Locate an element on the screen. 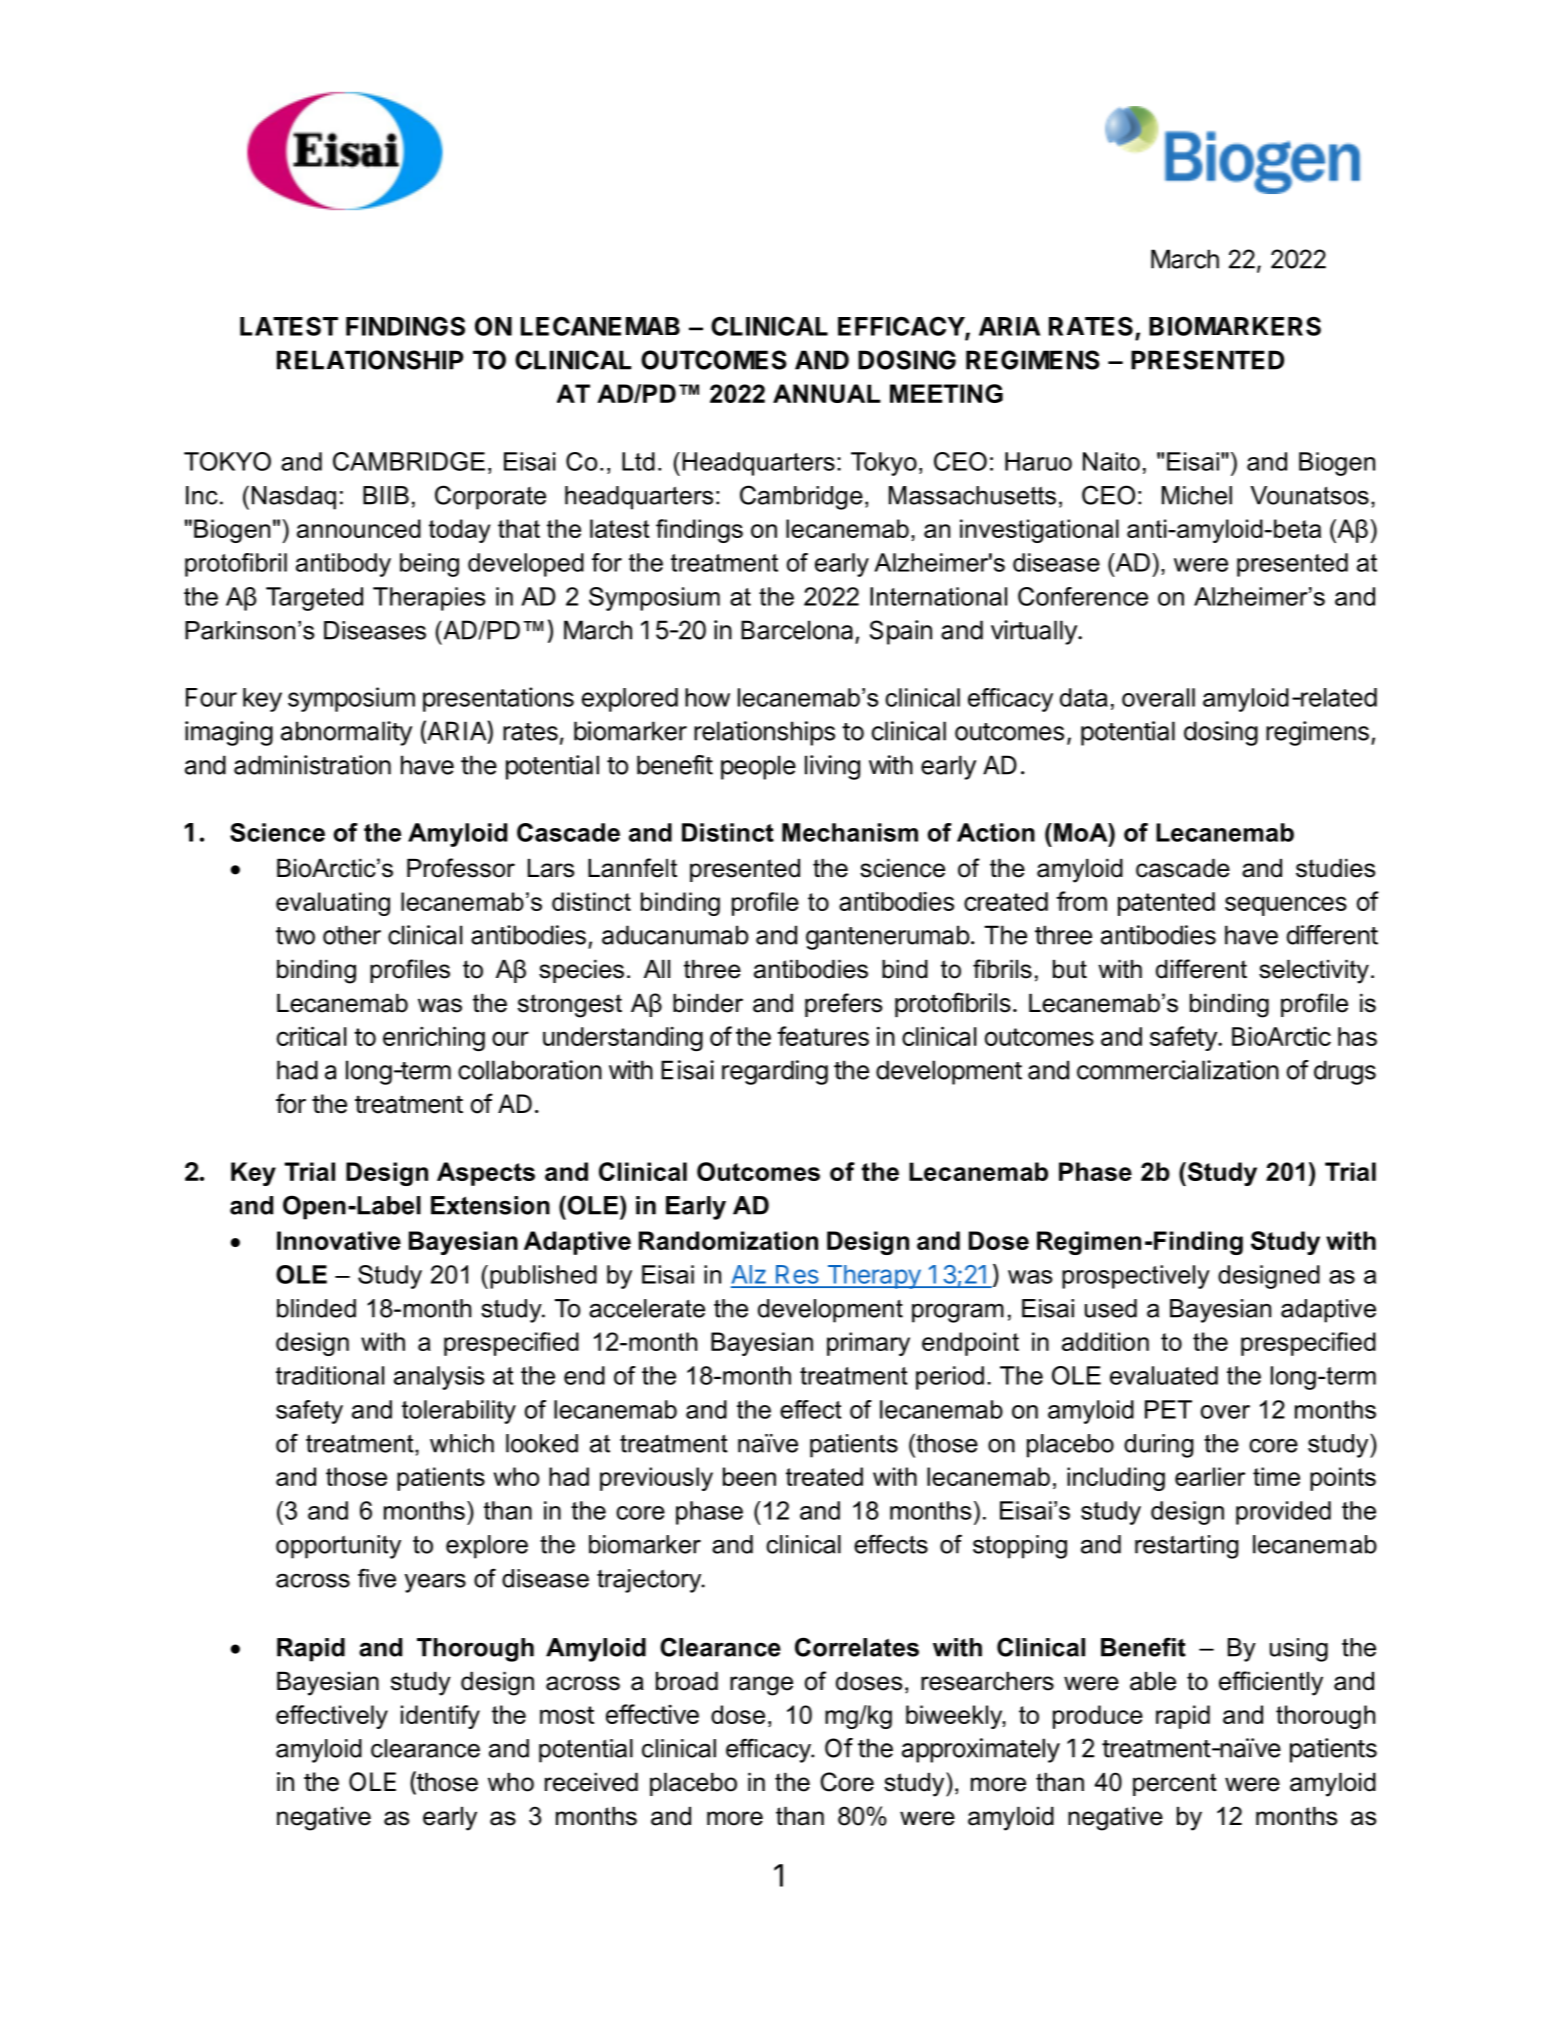  ANNUAL is located at coordinates (827, 393).
